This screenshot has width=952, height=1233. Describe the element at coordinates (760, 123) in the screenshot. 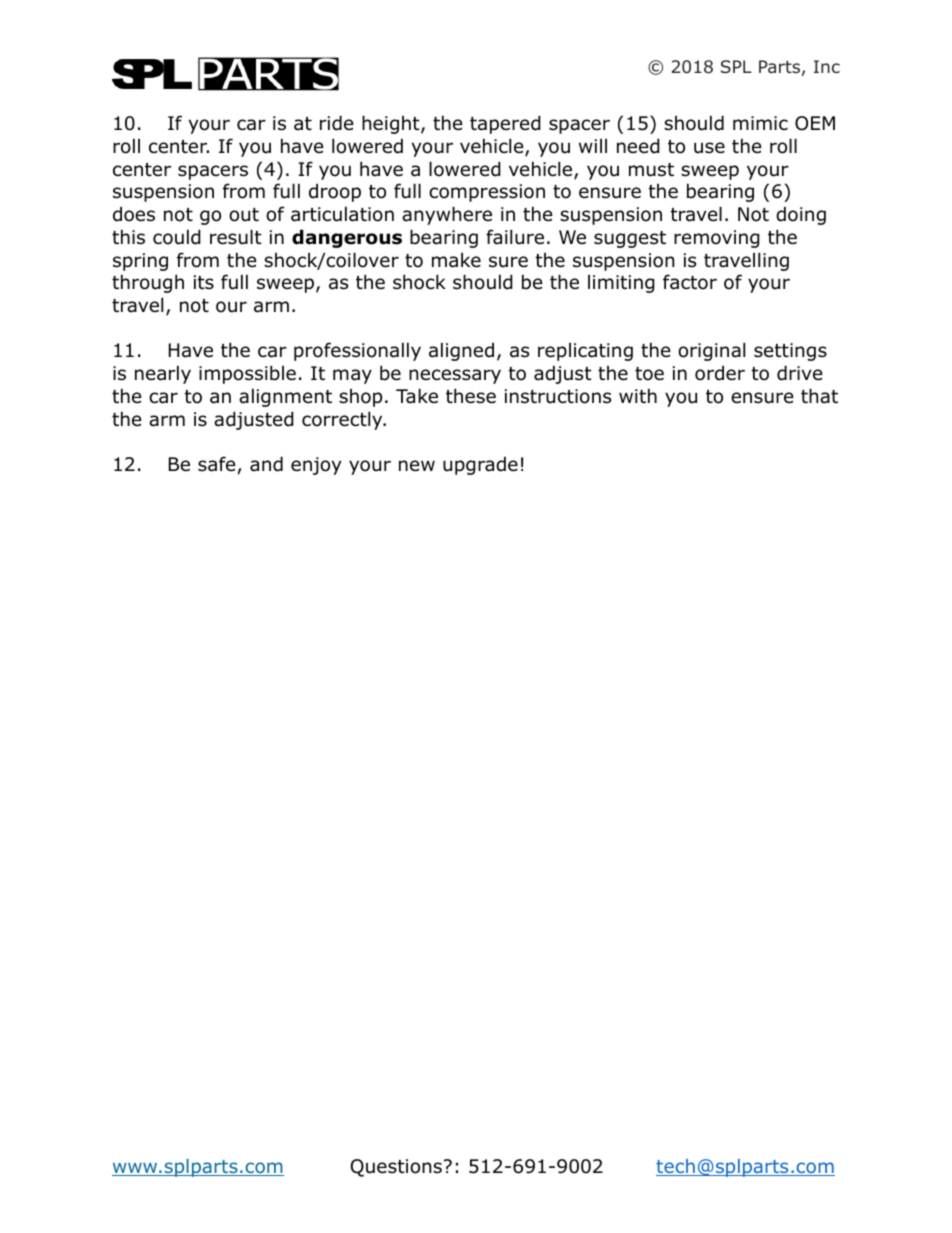

I see `mimic` at that location.
